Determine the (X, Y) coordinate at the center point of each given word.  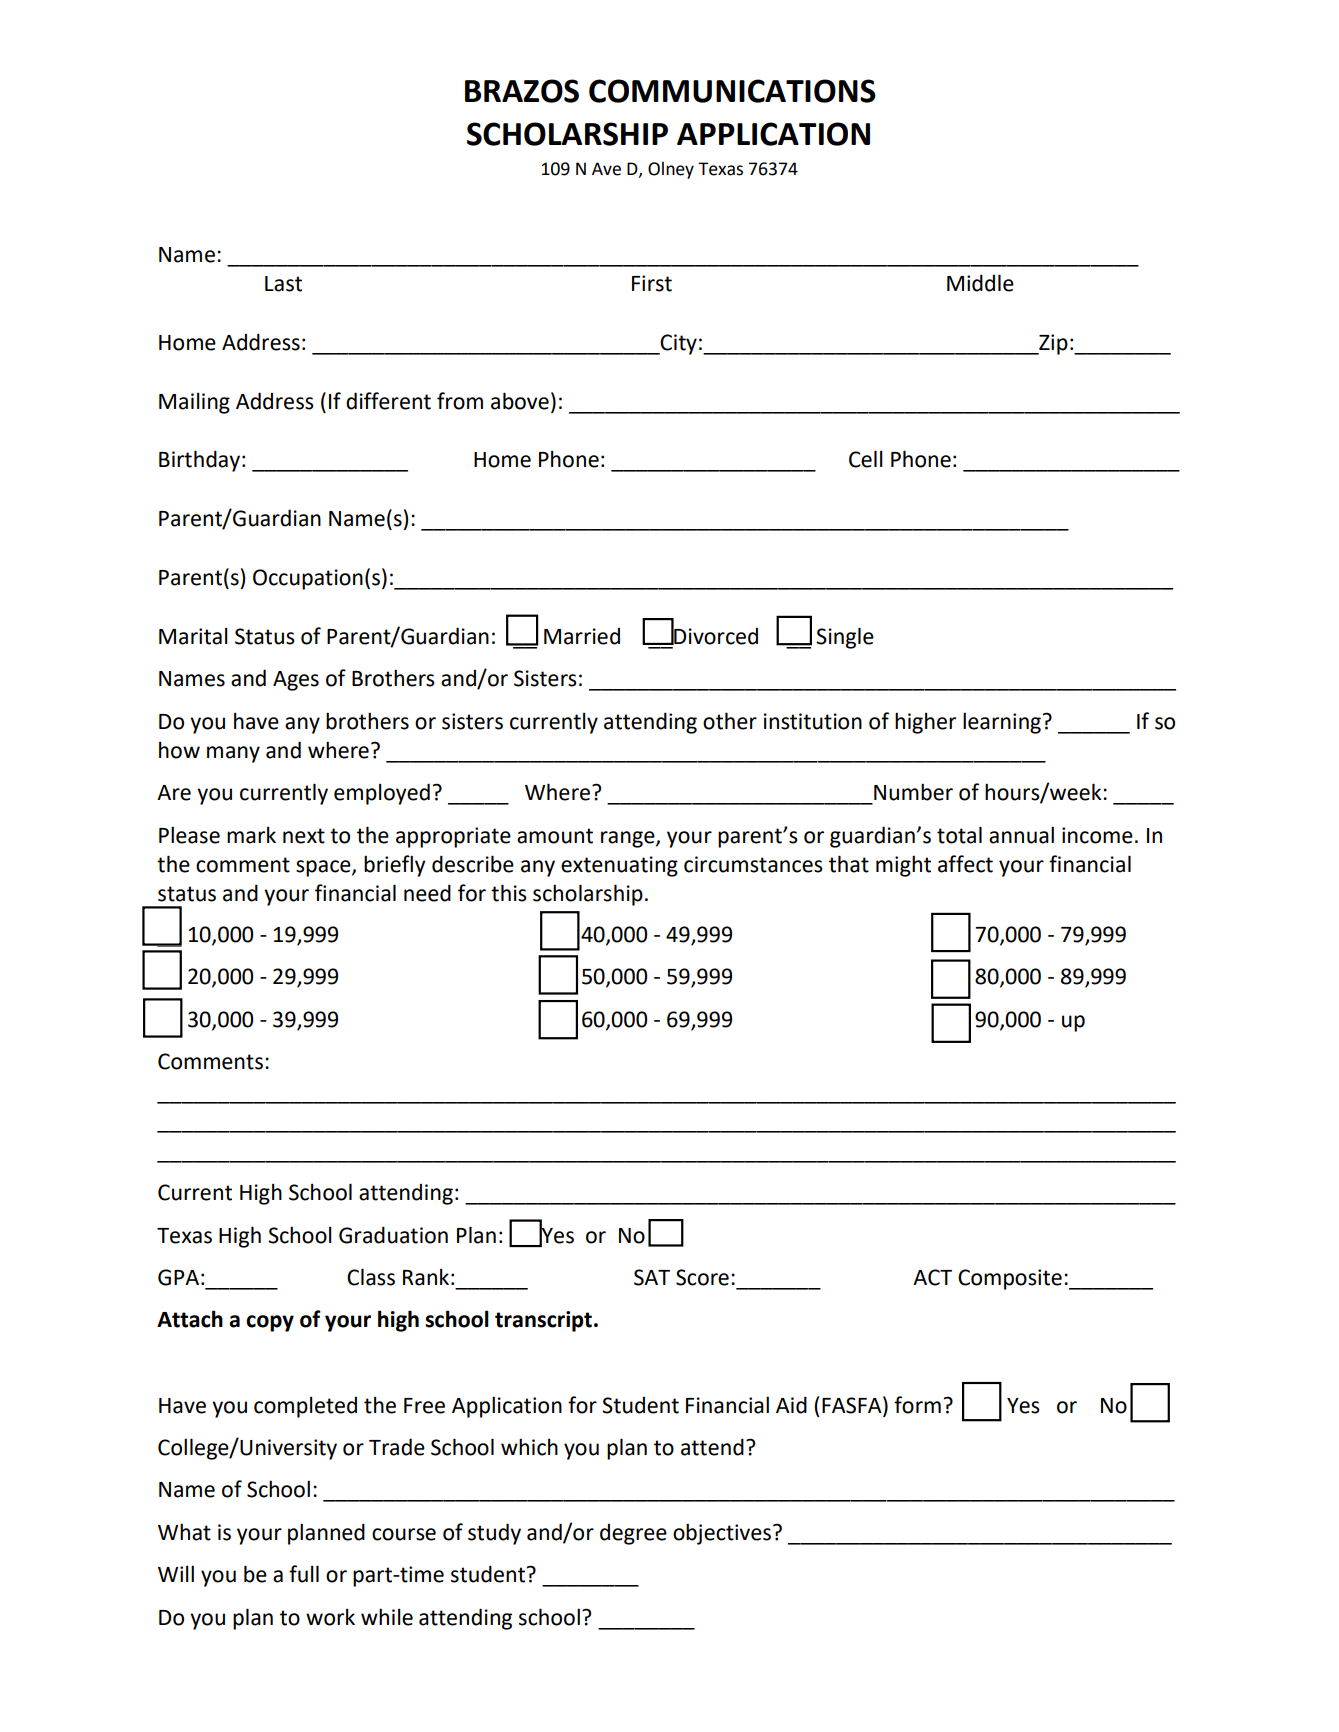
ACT (932, 1277)
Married (582, 636)
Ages (296, 681)
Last (283, 284)
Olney (671, 170)
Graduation (393, 1235)
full (304, 1574)
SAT (652, 1277)
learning (1003, 723)
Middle (980, 283)
